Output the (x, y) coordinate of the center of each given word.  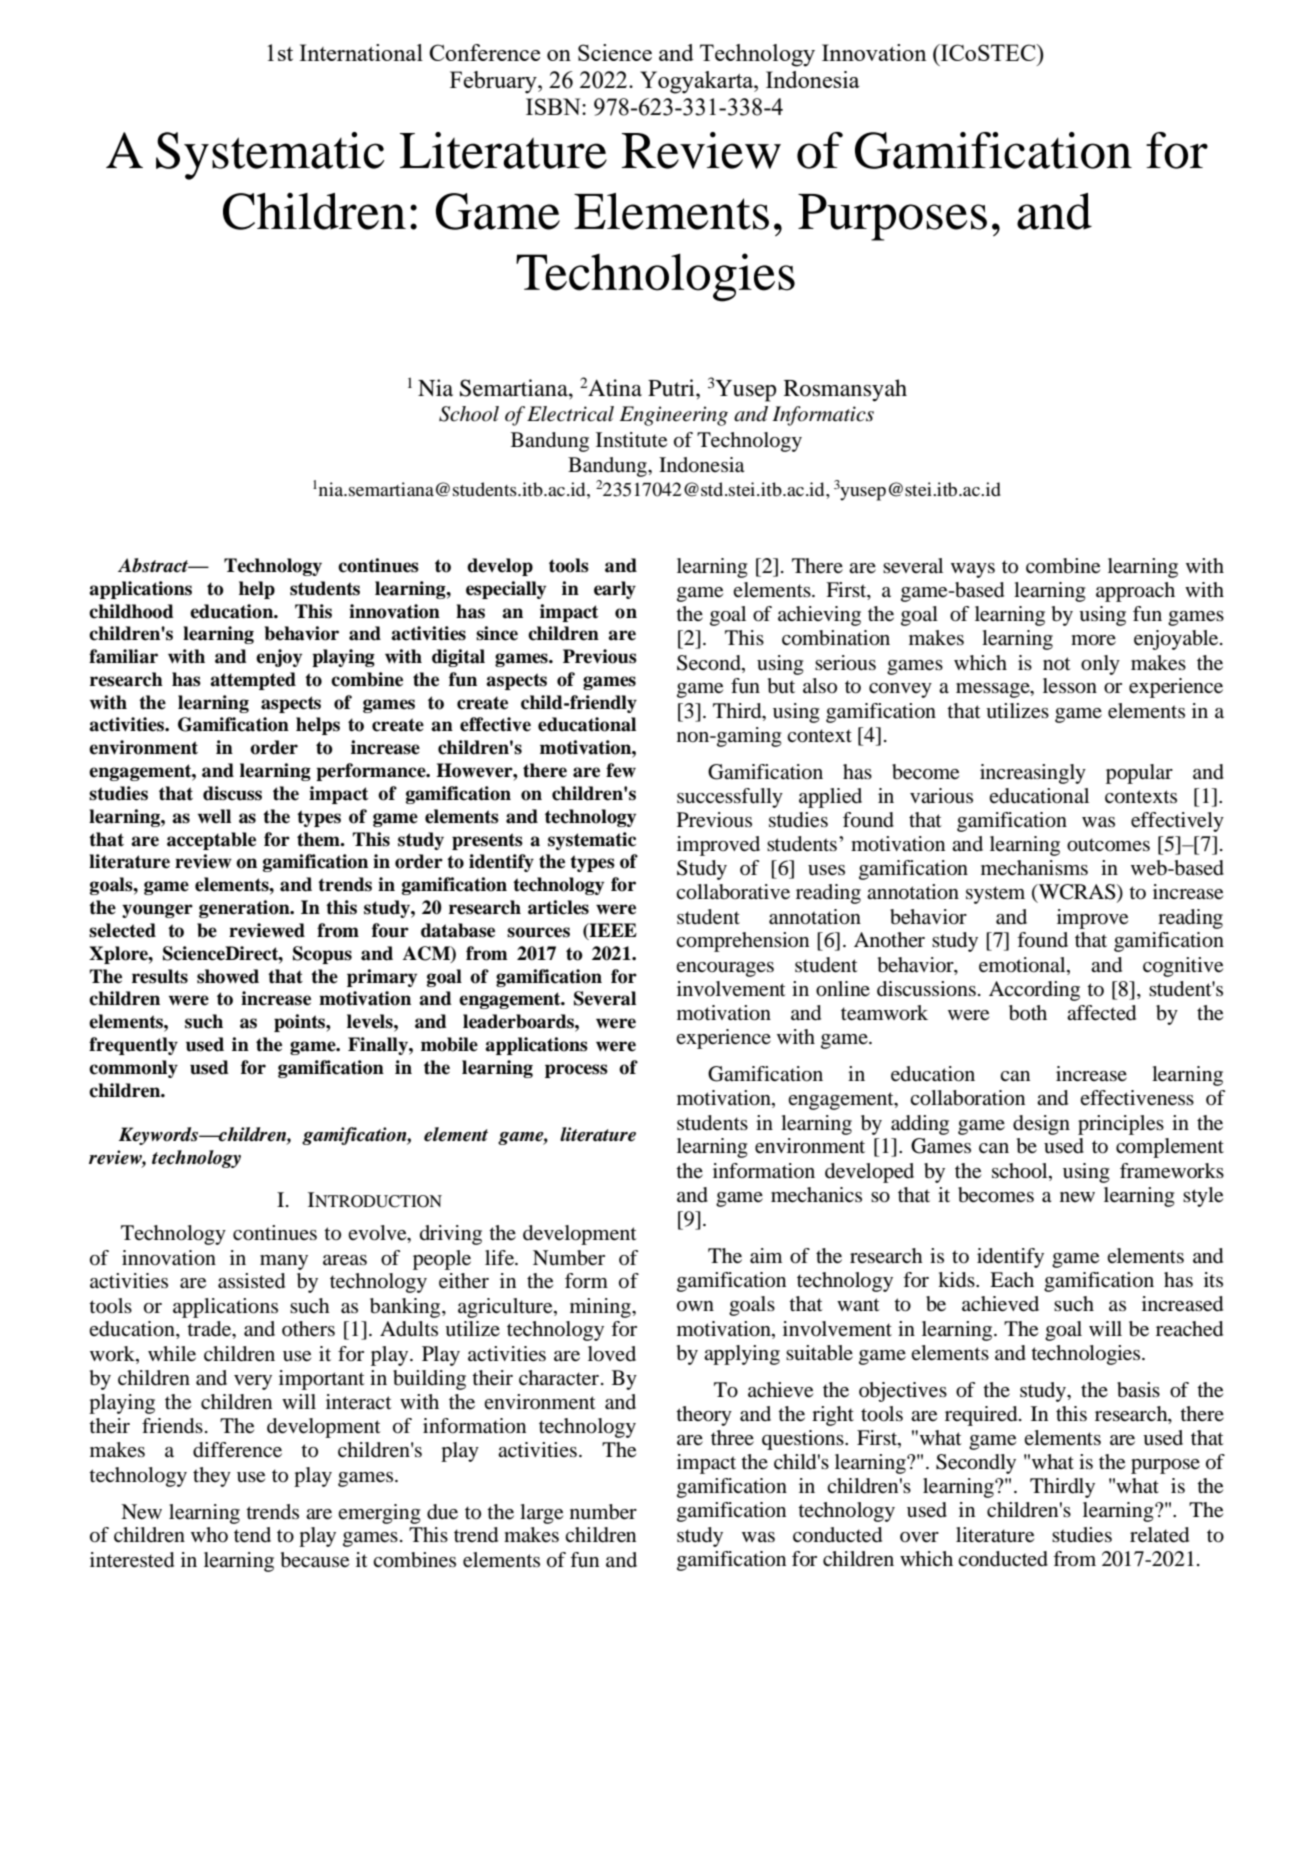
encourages (725, 969)
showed (228, 976)
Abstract (154, 565)
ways (973, 570)
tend (252, 1535)
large (541, 1514)
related (1159, 1535)
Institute (631, 440)
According (1034, 991)
